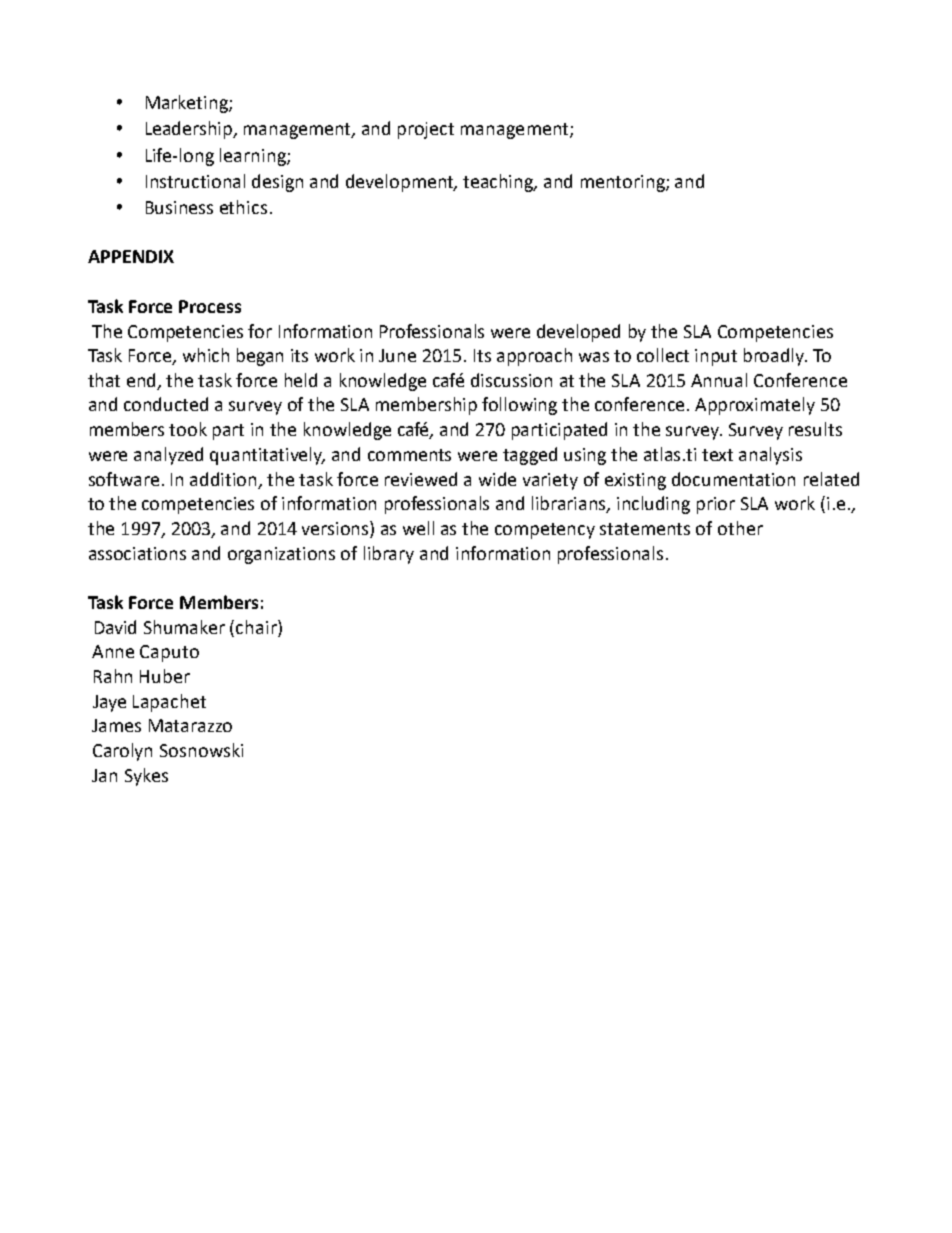 The width and height of the screenshot is (952, 1233). Describe the element at coordinates (122, 752) in the screenshot. I see `Carolyn` at that location.
